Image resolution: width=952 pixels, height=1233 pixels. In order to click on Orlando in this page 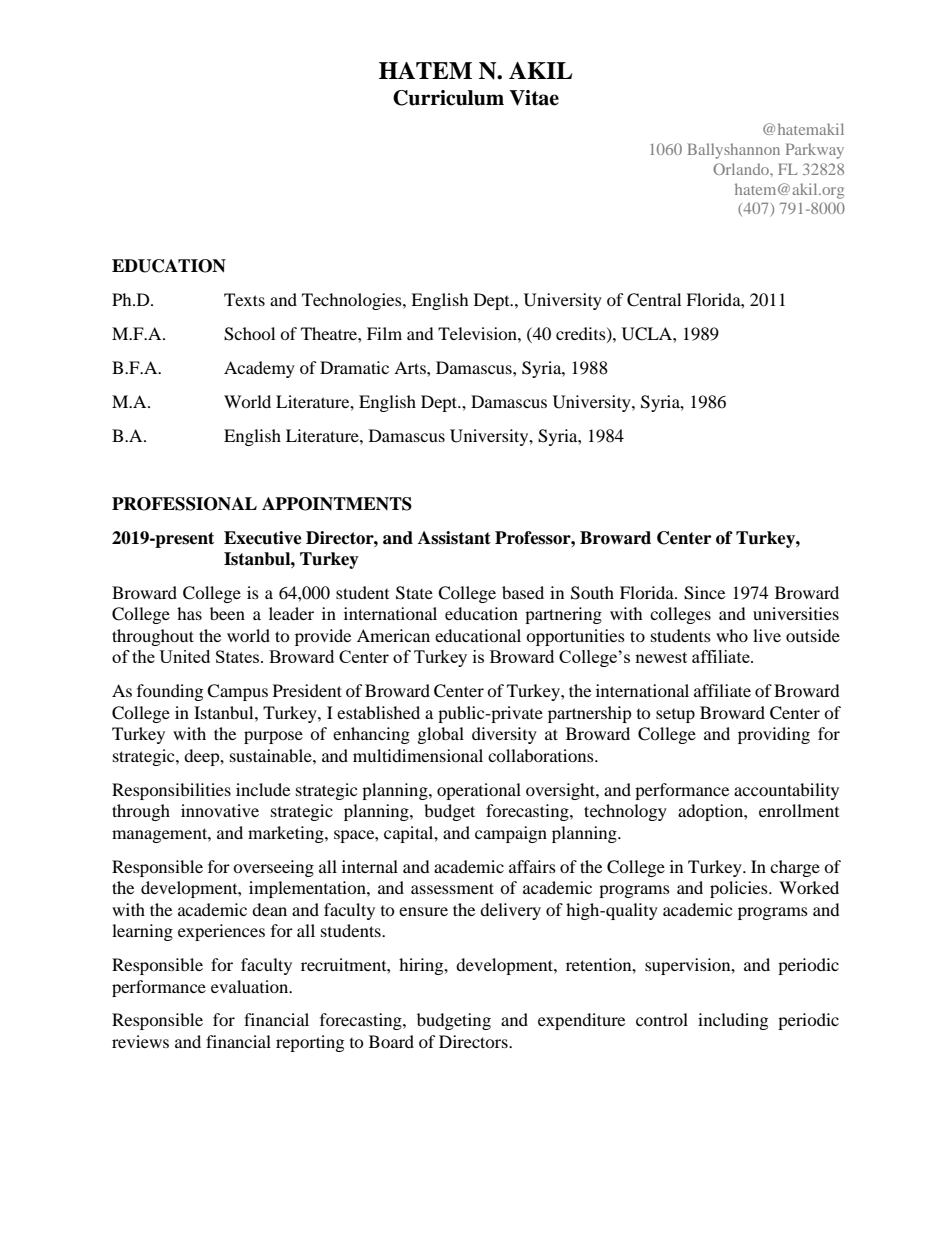, I will do `click(742, 169)`.
